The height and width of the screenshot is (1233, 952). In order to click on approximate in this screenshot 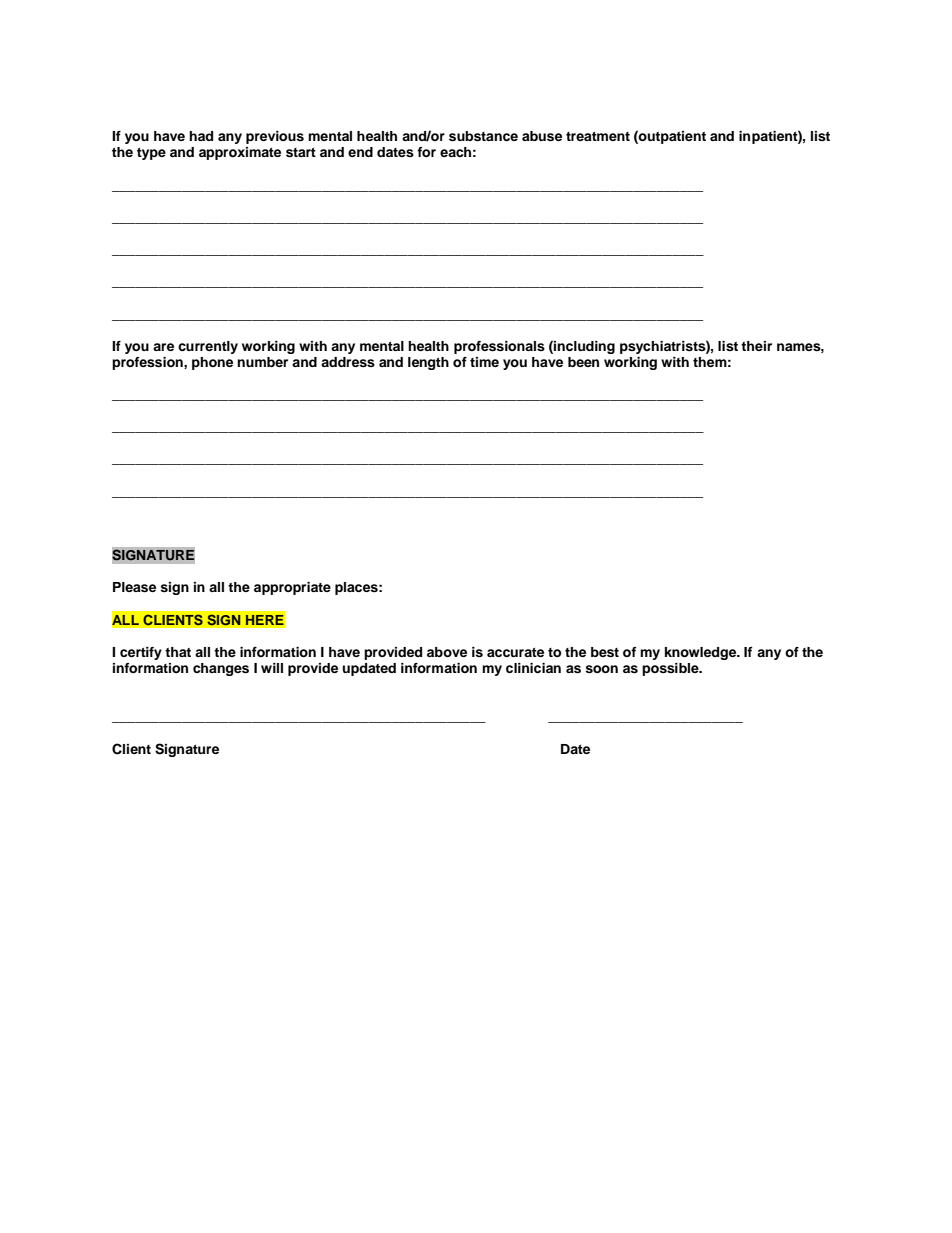, I will do `click(240, 153)`.
